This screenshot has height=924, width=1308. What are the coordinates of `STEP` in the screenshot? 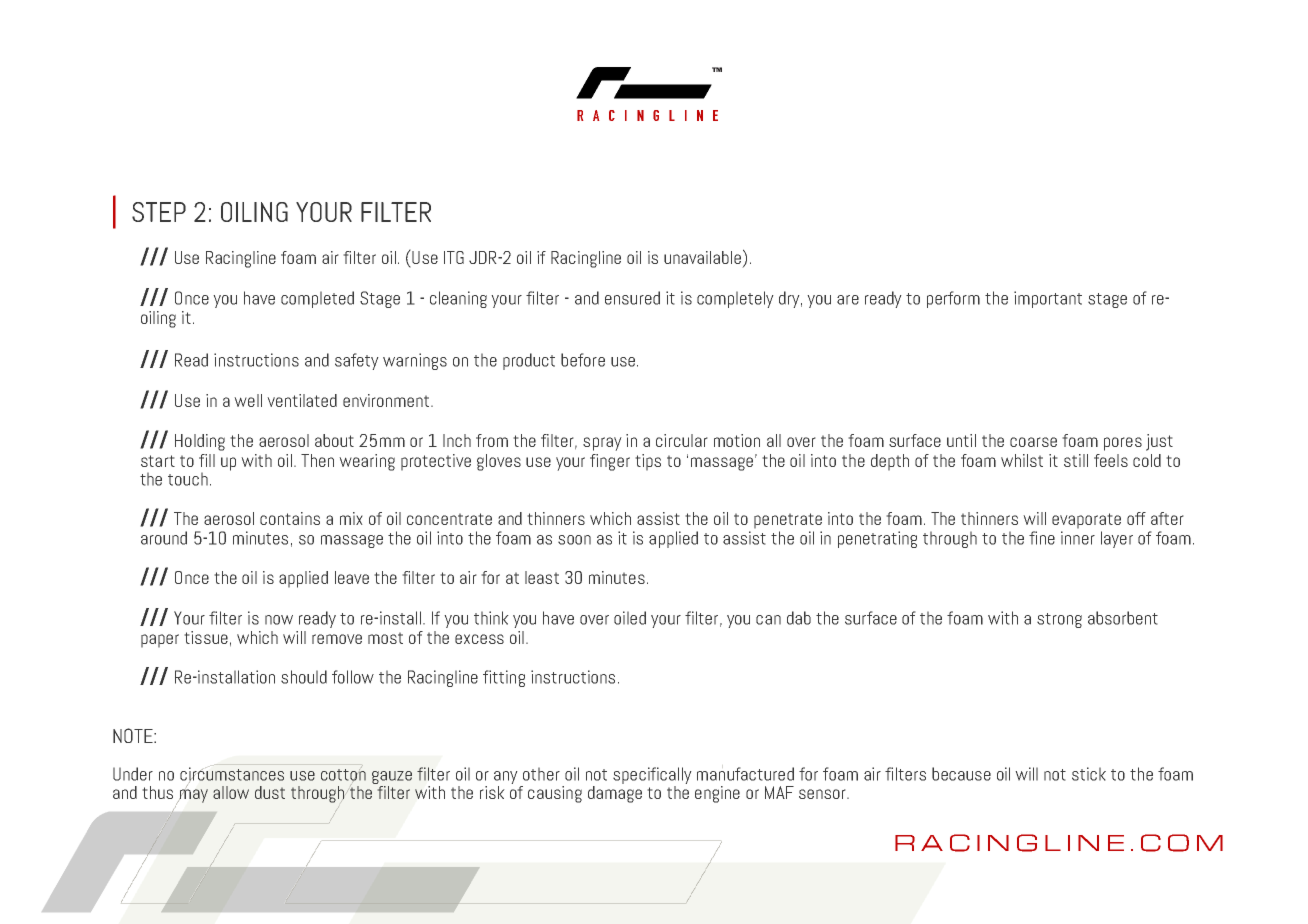 It's located at (159, 212).
